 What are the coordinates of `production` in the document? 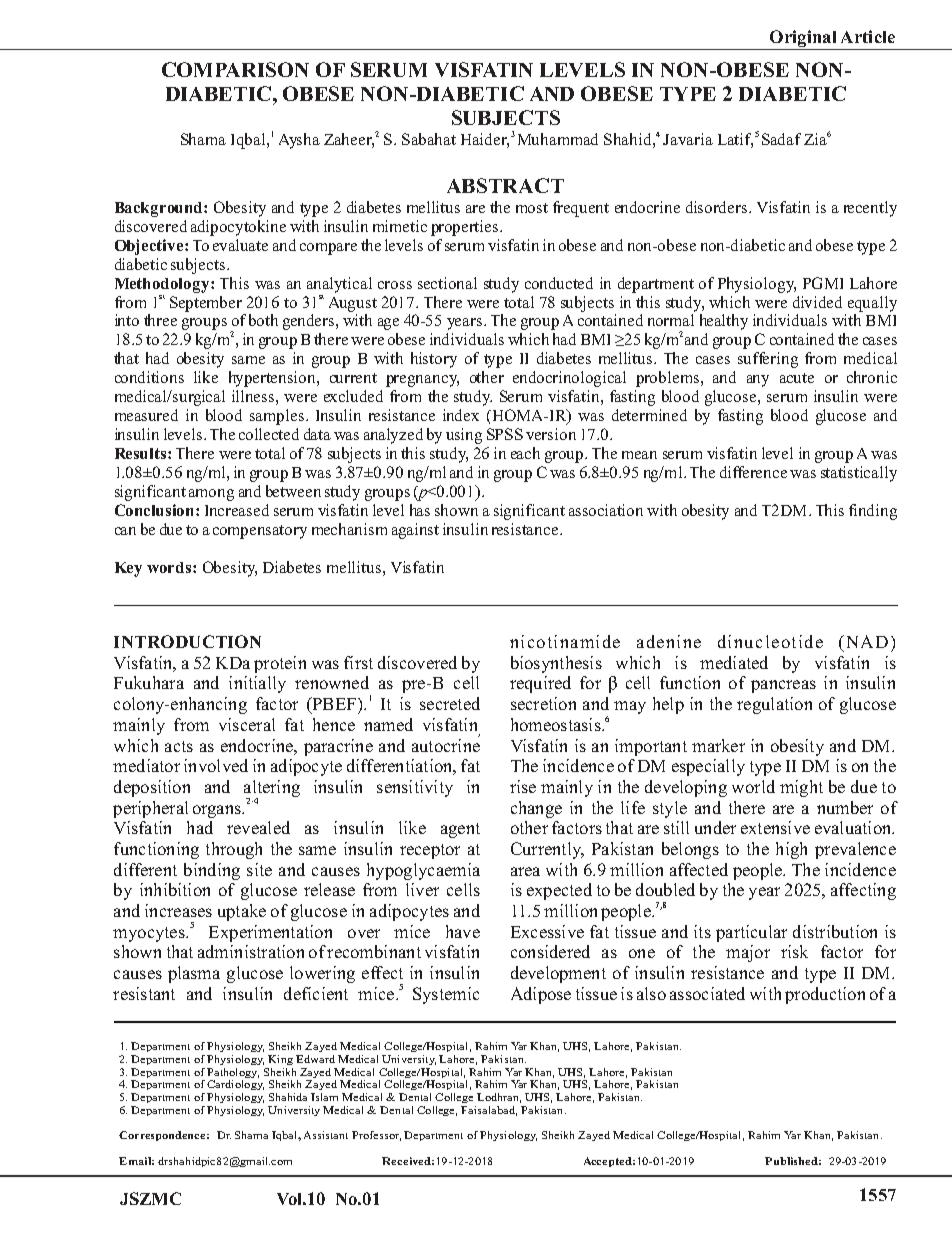 It's located at (825, 995).
